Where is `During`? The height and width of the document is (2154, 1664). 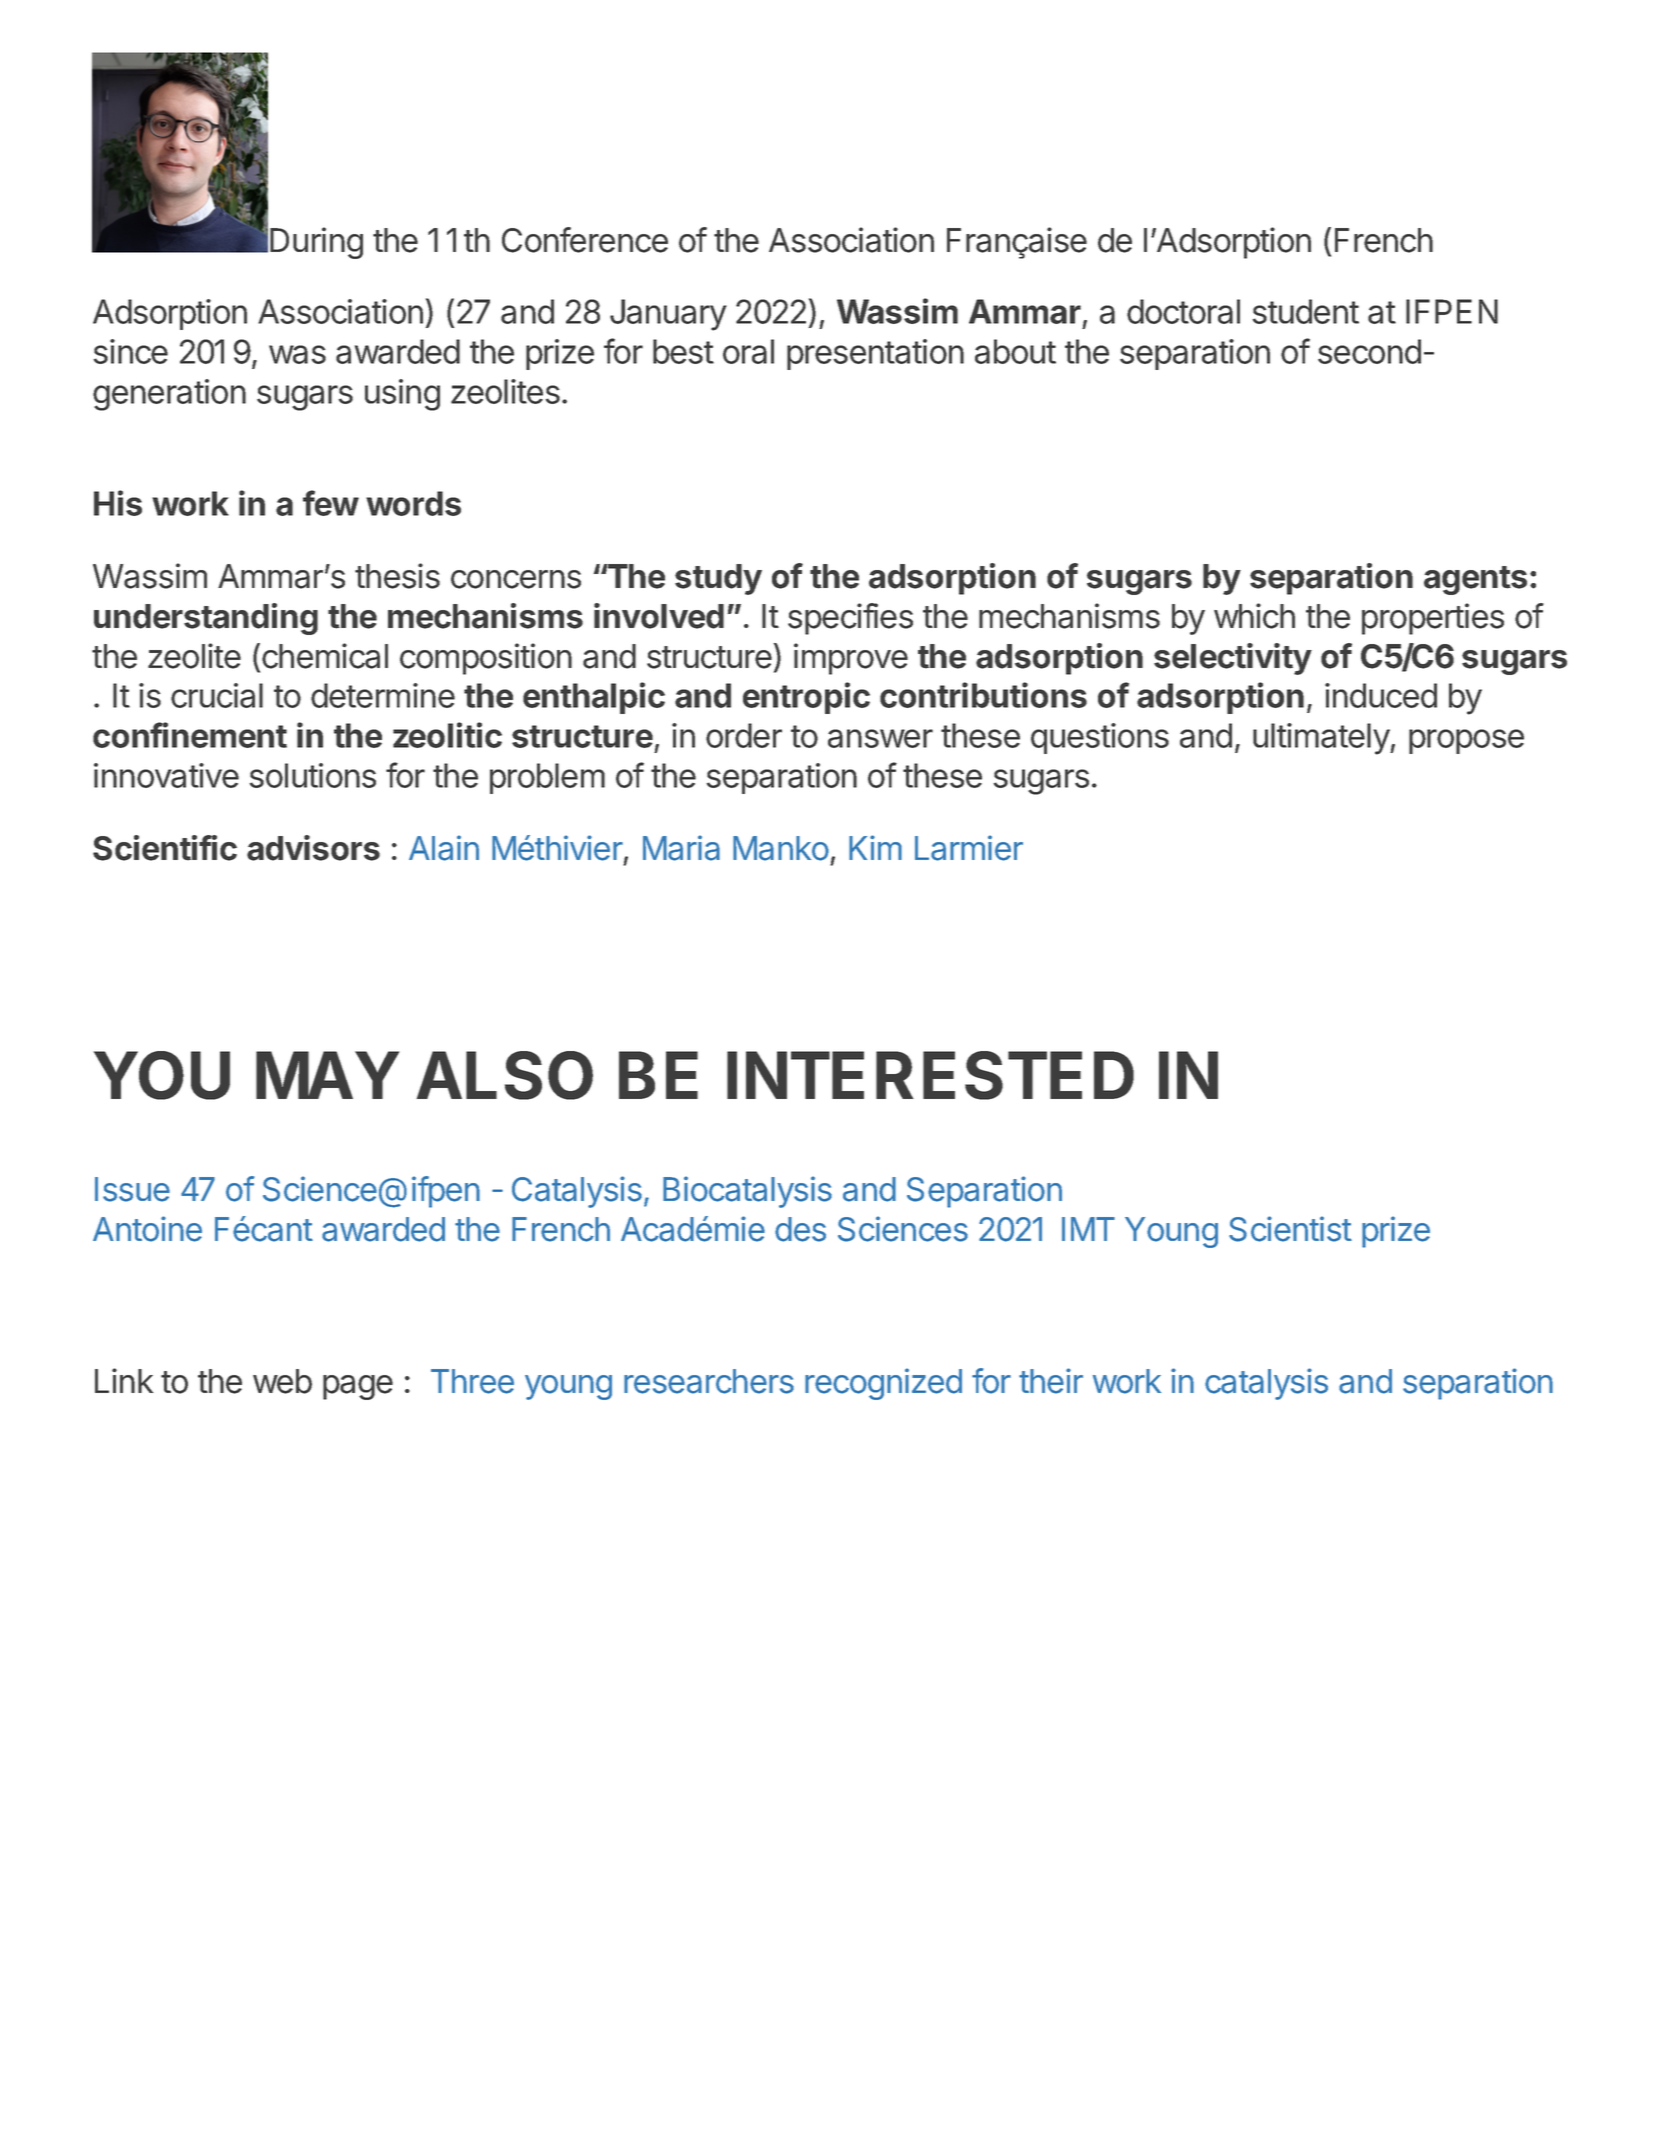
During is located at coordinates (316, 243).
